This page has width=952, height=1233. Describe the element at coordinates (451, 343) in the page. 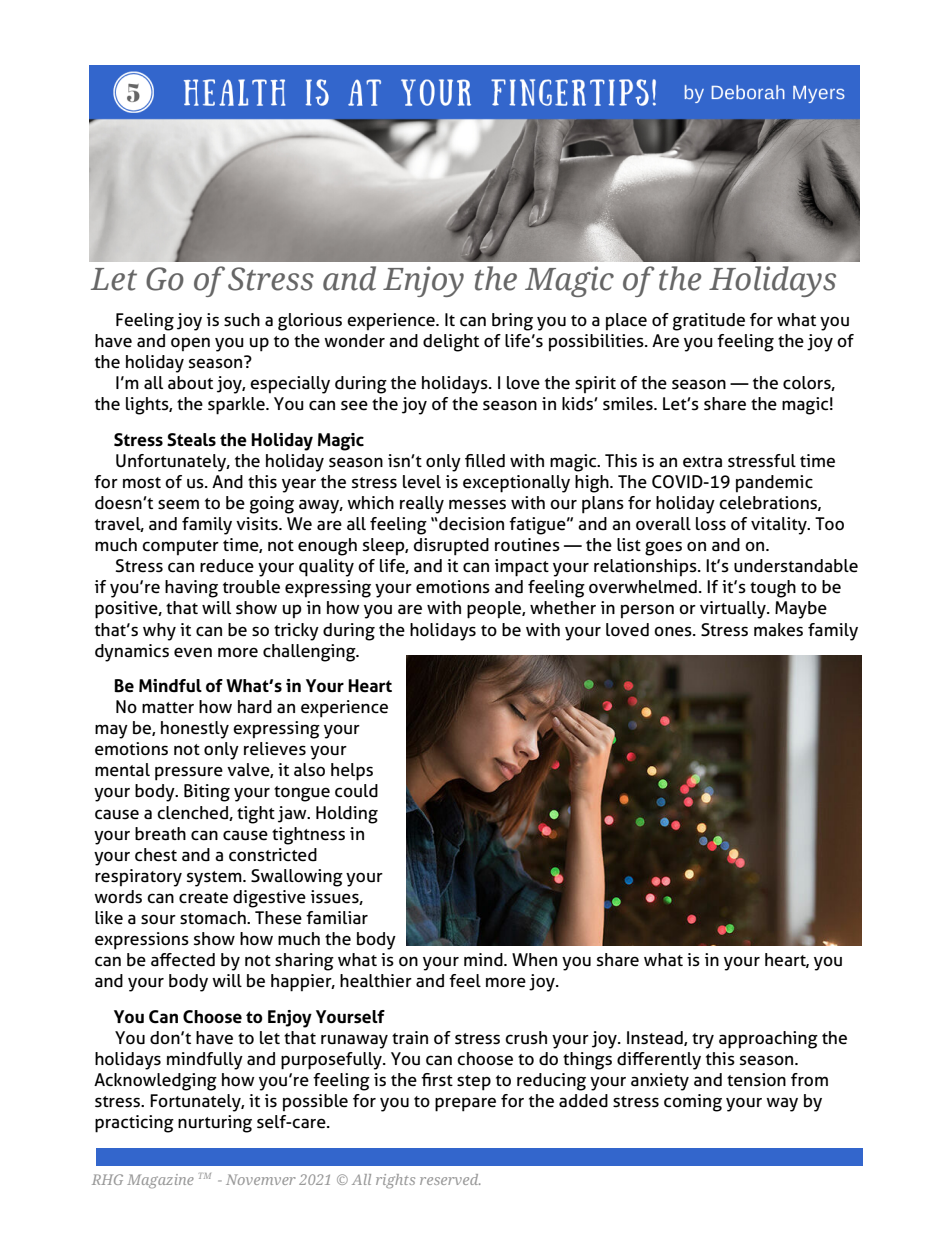

I see `delight` at that location.
